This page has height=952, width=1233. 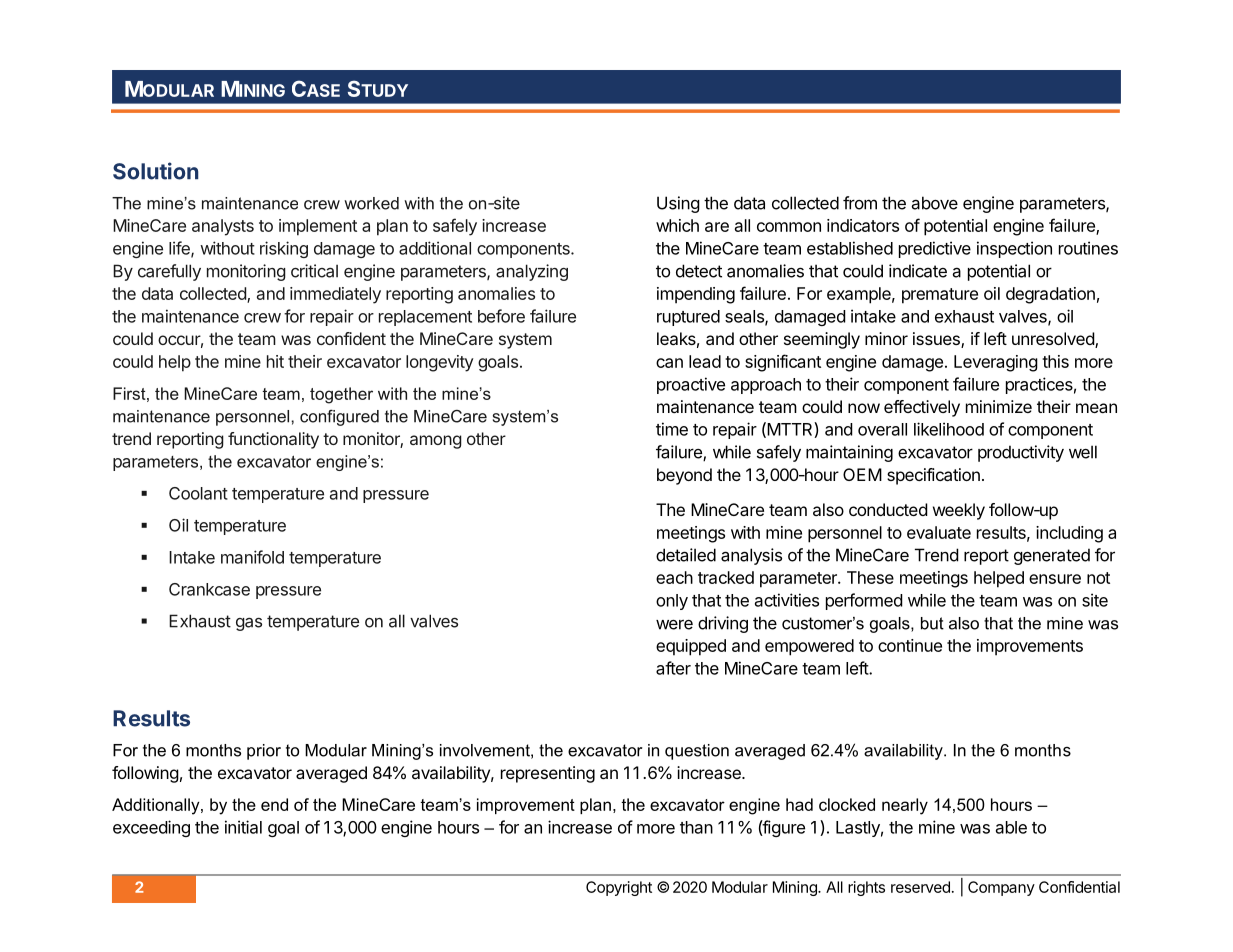 I want to click on time, so click(x=672, y=429).
